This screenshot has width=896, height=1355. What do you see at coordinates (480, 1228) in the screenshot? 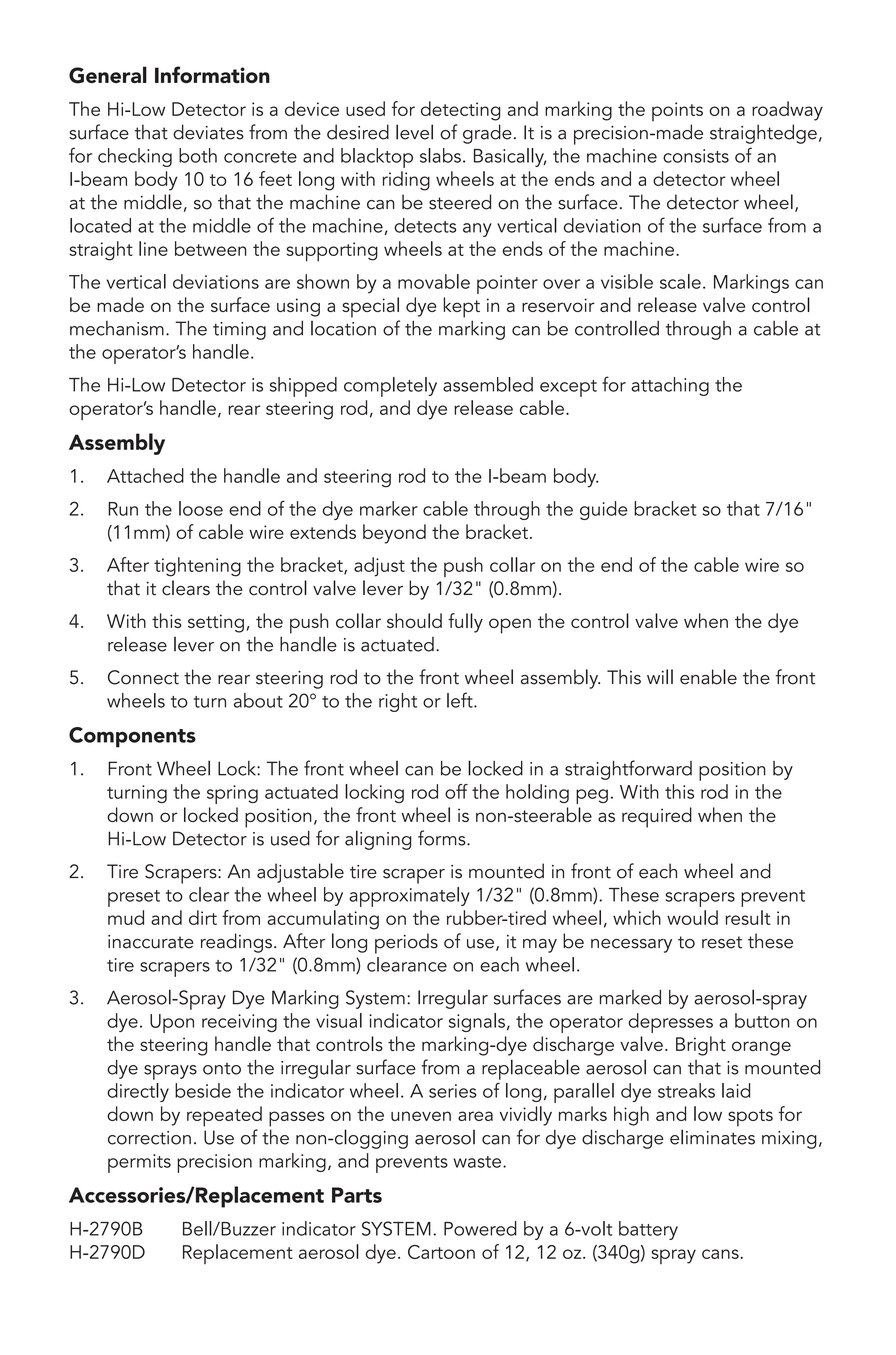
I see `Powered` at bounding box center [480, 1228].
